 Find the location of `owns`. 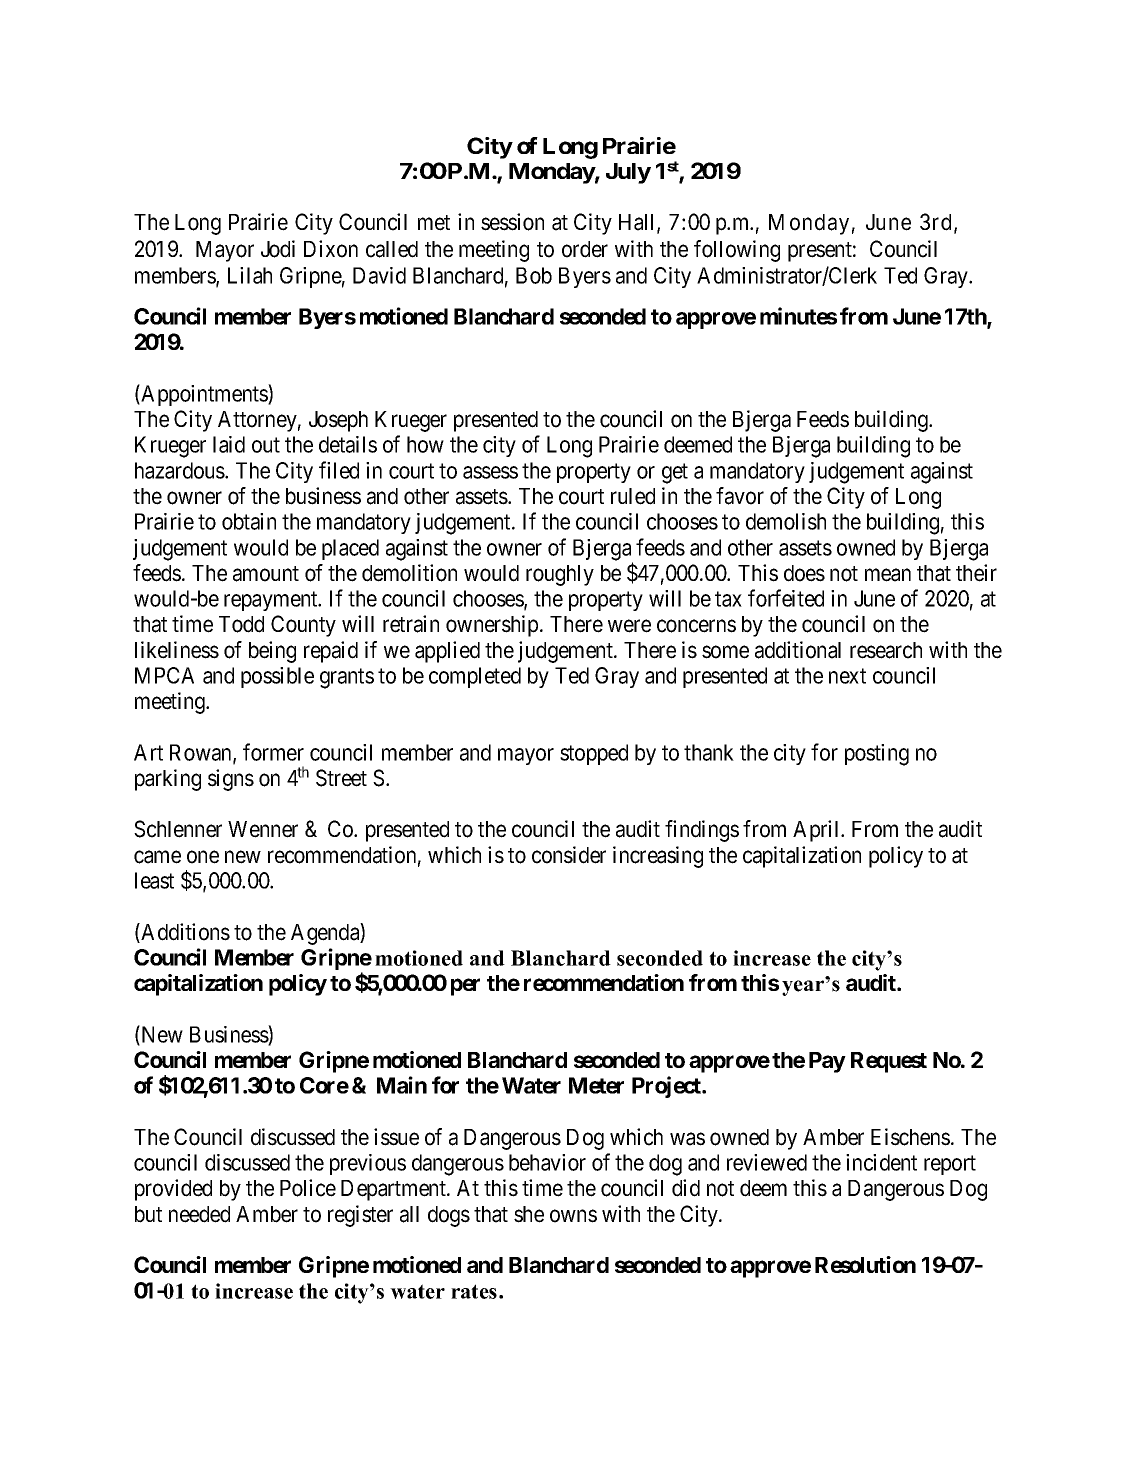

owns is located at coordinates (573, 1216).
